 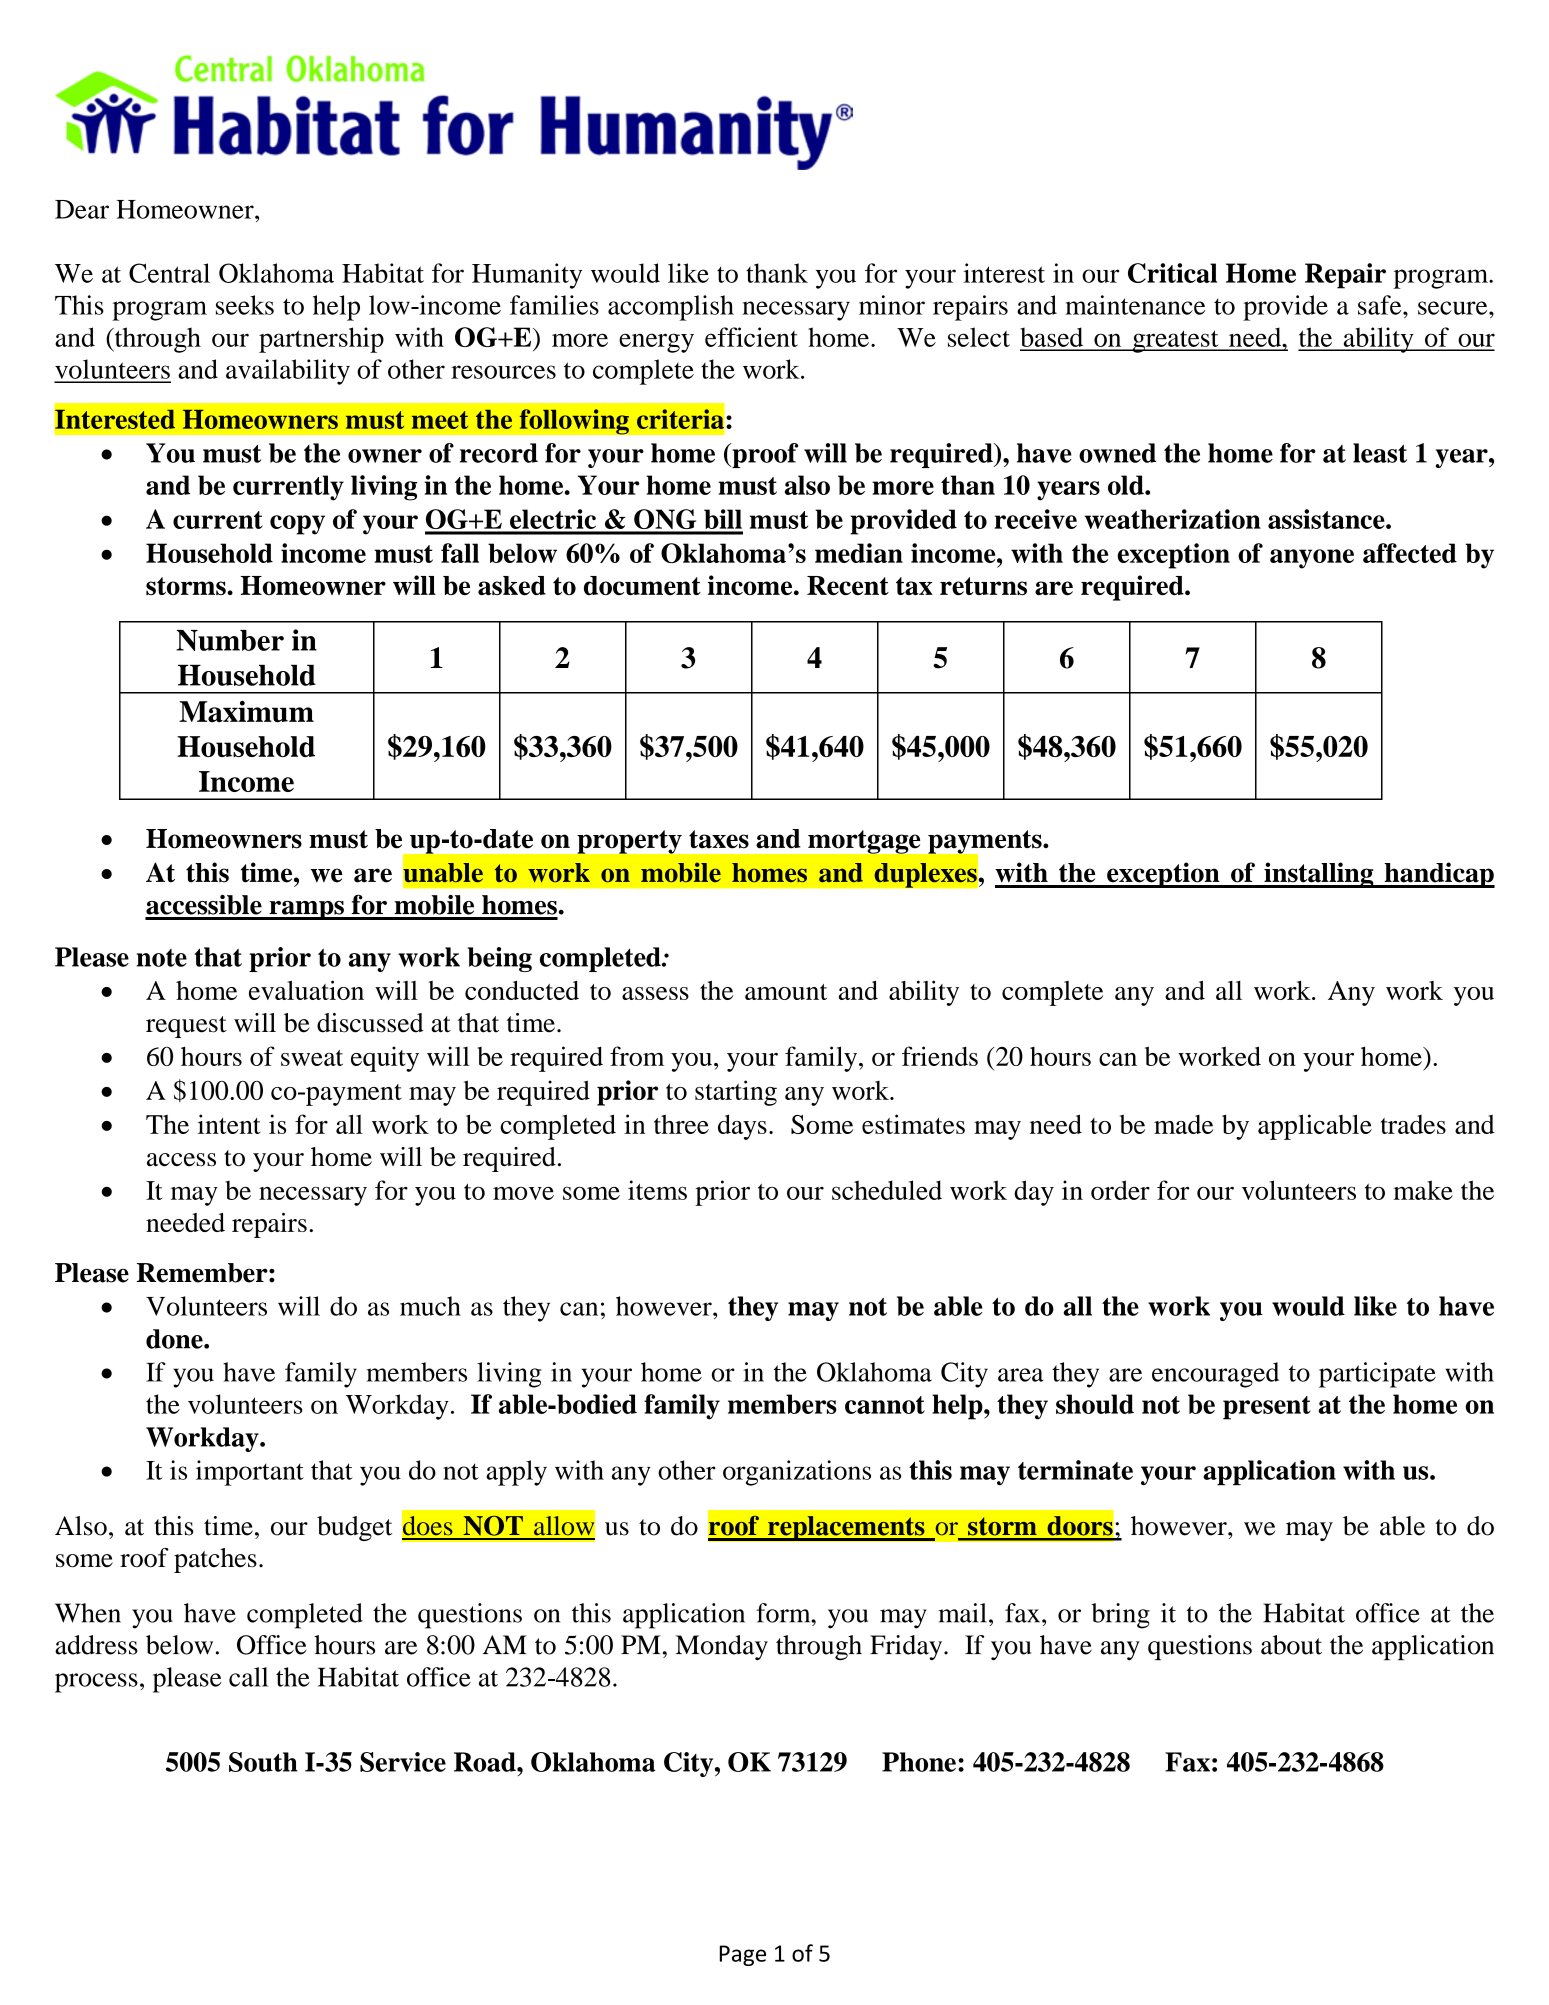 What do you see at coordinates (751, 337) in the image?
I see `efficient` at bounding box center [751, 337].
